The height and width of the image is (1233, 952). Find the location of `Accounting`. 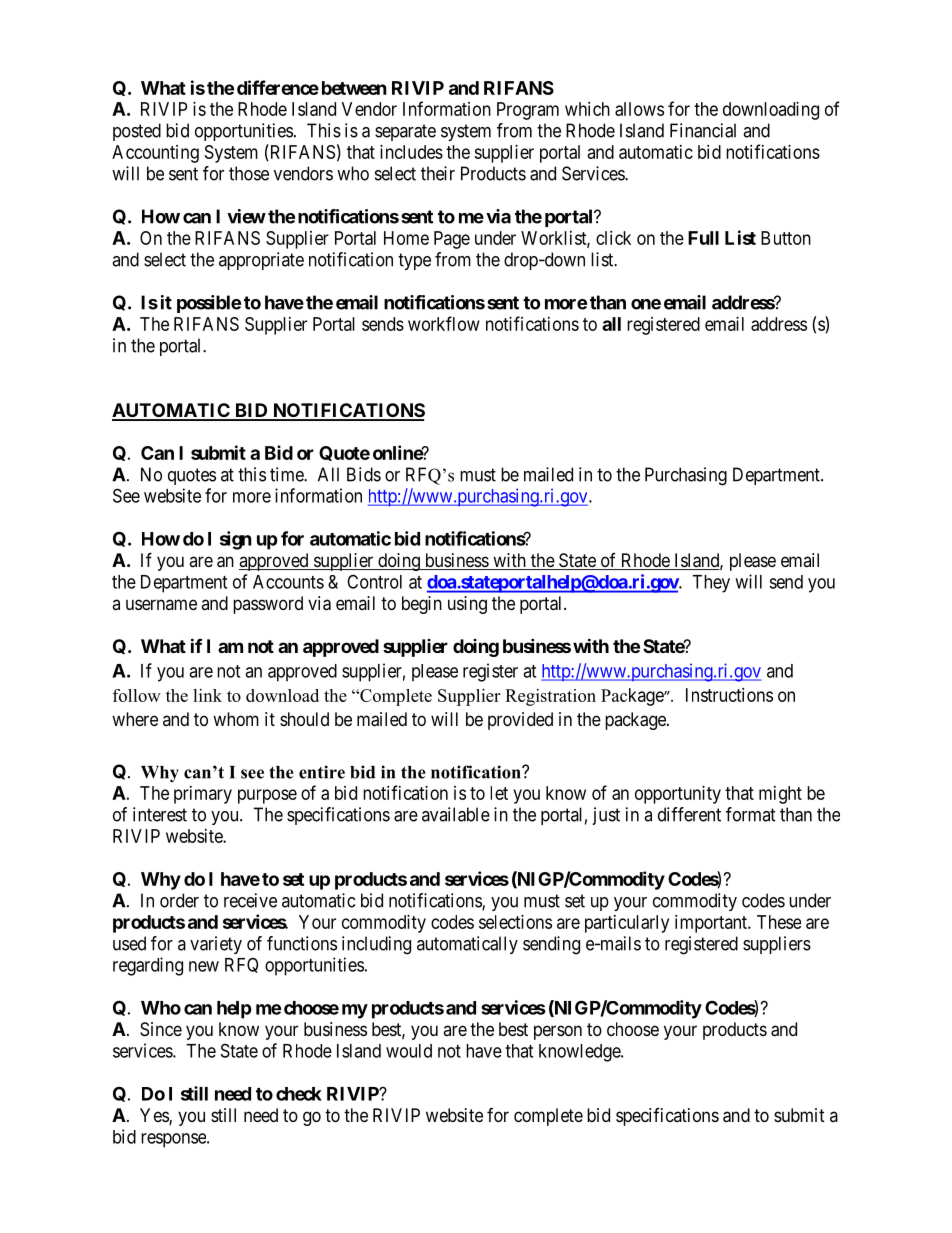

Accounting is located at coordinates (155, 154).
